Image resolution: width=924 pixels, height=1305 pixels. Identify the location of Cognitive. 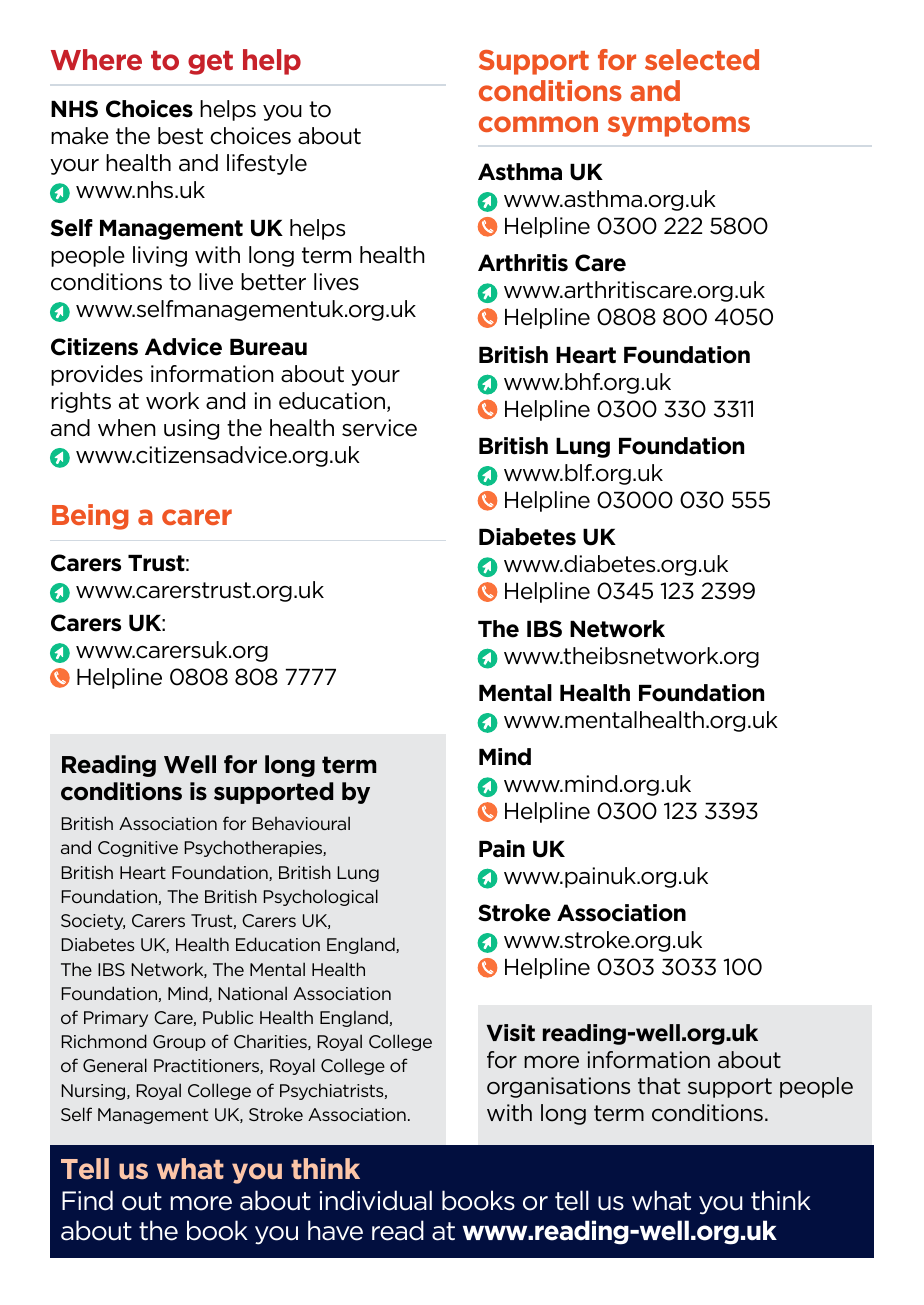
(138, 849).
